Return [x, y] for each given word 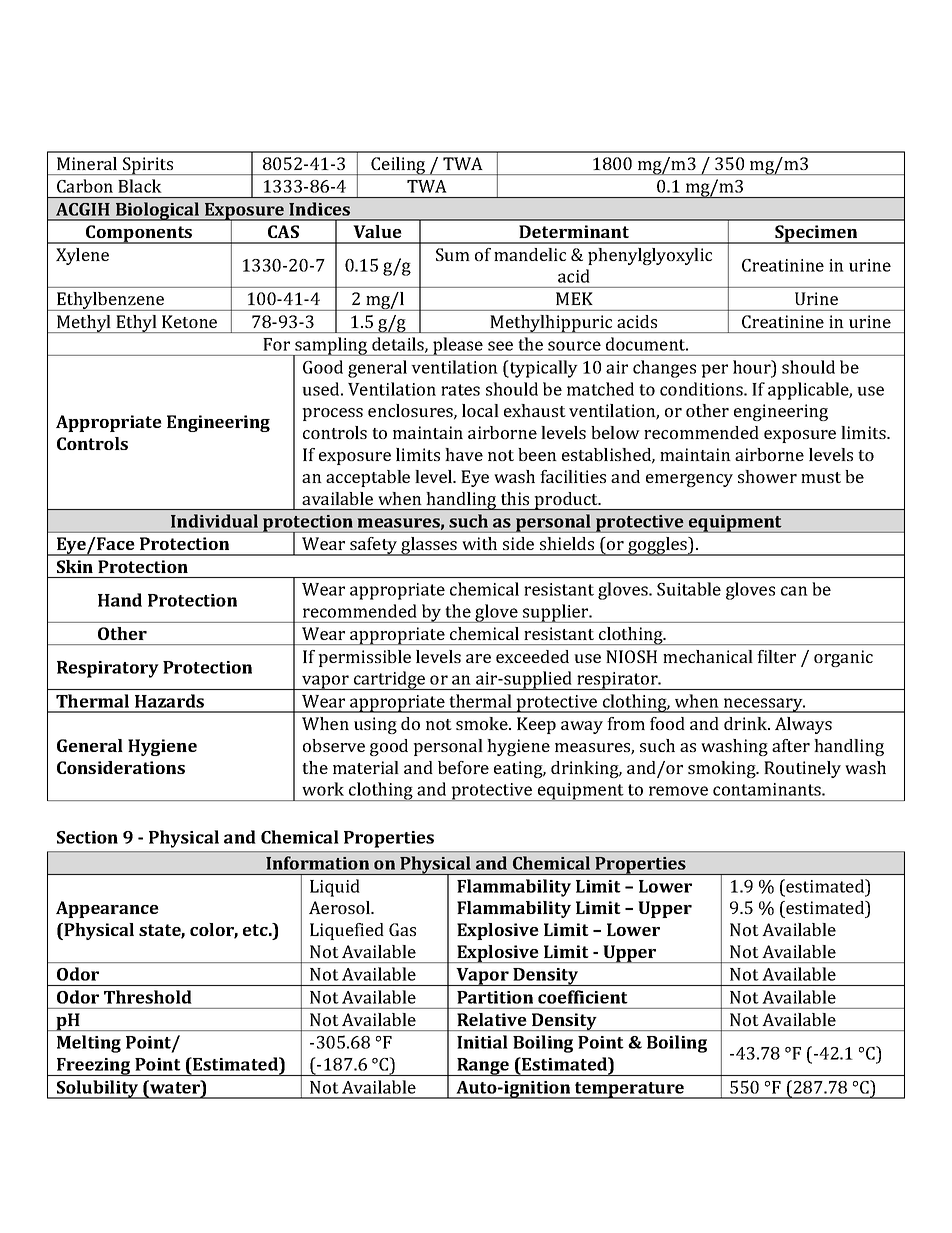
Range [483, 1067]
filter [776, 656]
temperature [629, 1090]
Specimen [816, 234]
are [478, 658]
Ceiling [399, 166]
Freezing [93, 1067]
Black [139, 186]
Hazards [169, 701]
